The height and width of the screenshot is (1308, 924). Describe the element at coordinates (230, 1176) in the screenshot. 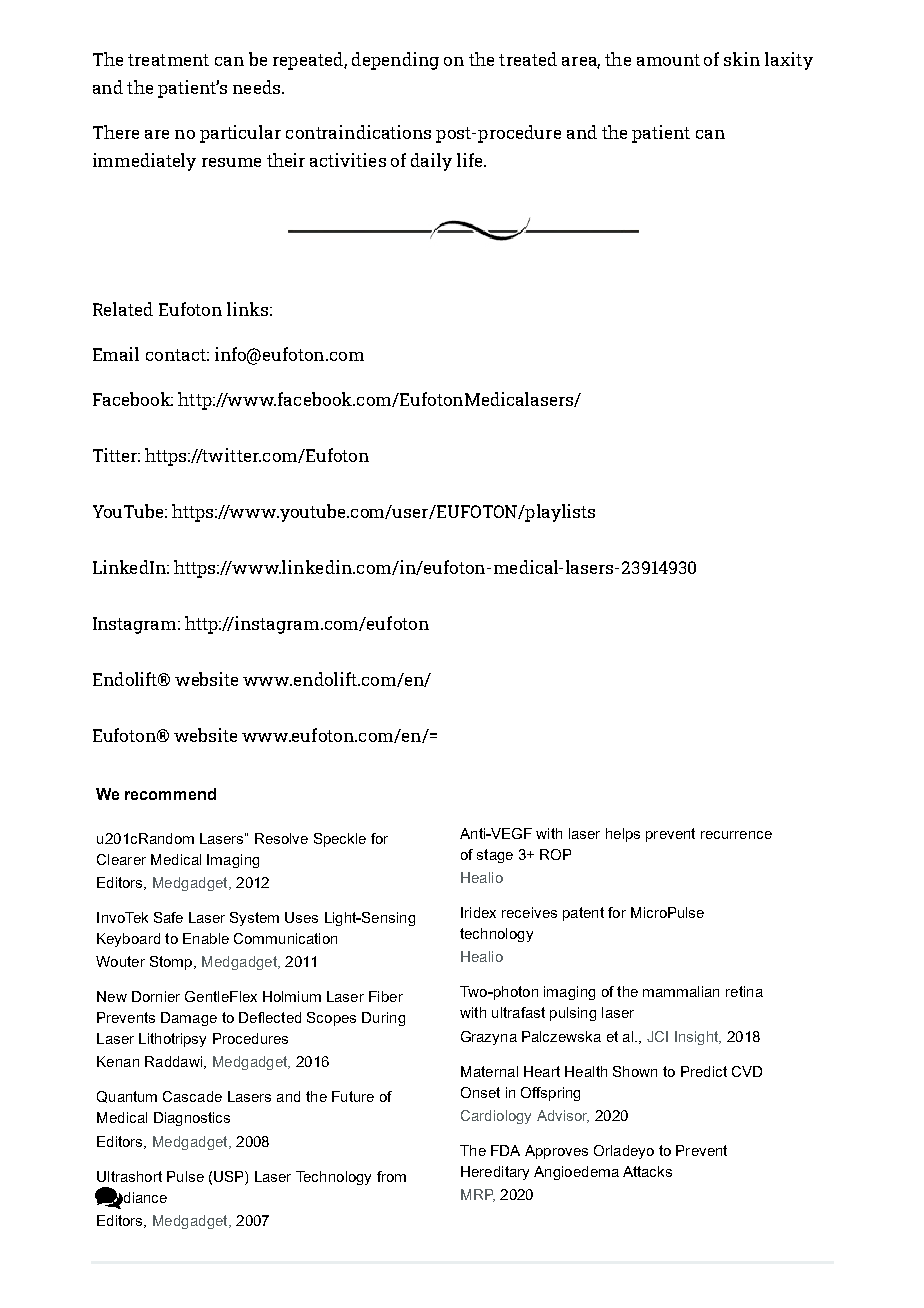

I see `USP` at that location.
